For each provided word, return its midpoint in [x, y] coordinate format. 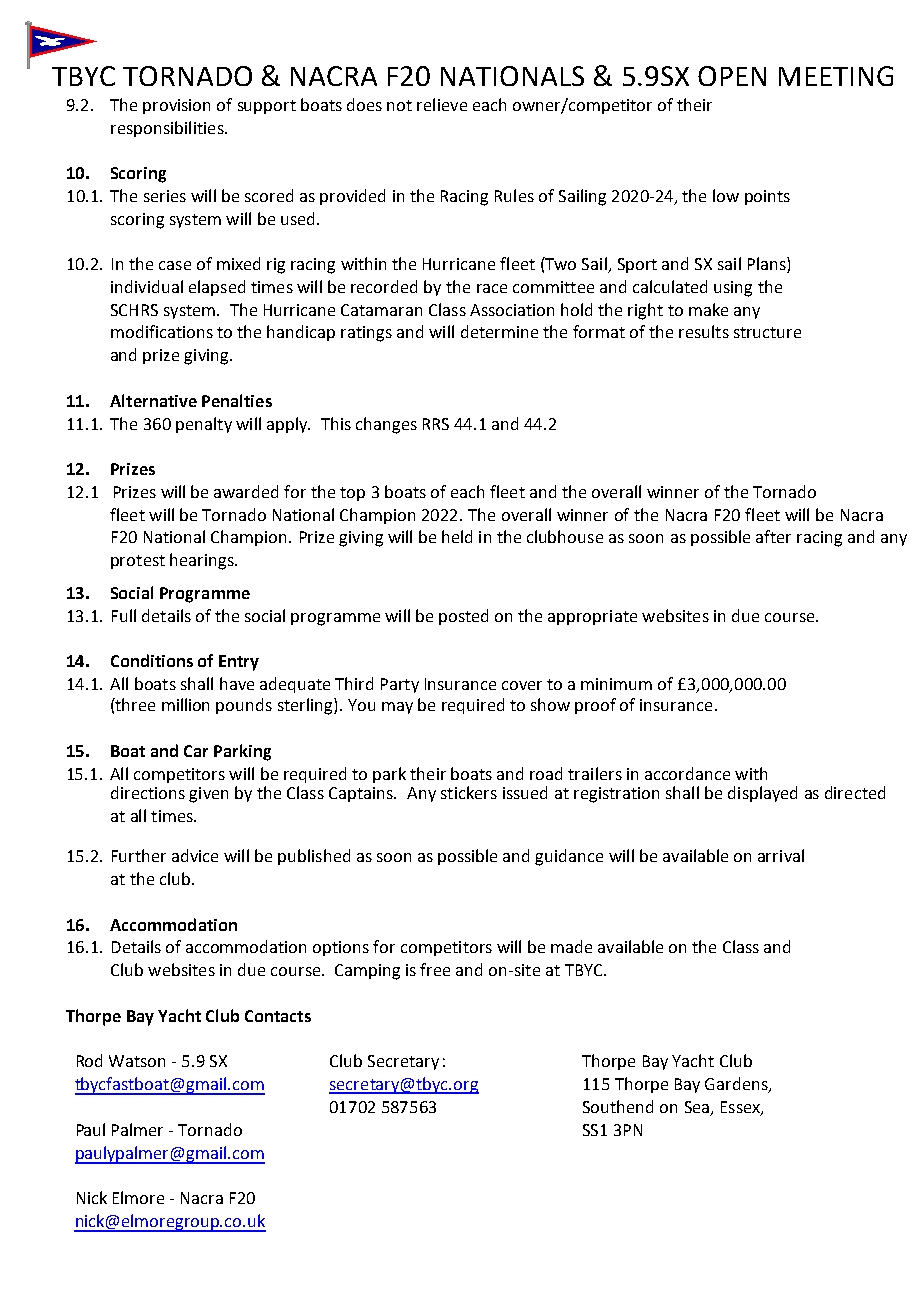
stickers [469, 792]
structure [767, 332]
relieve [442, 104]
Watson [137, 1061]
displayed [762, 794]
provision [176, 106]
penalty [204, 425]
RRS [436, 424]
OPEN [732, 76]
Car [196, 751]
